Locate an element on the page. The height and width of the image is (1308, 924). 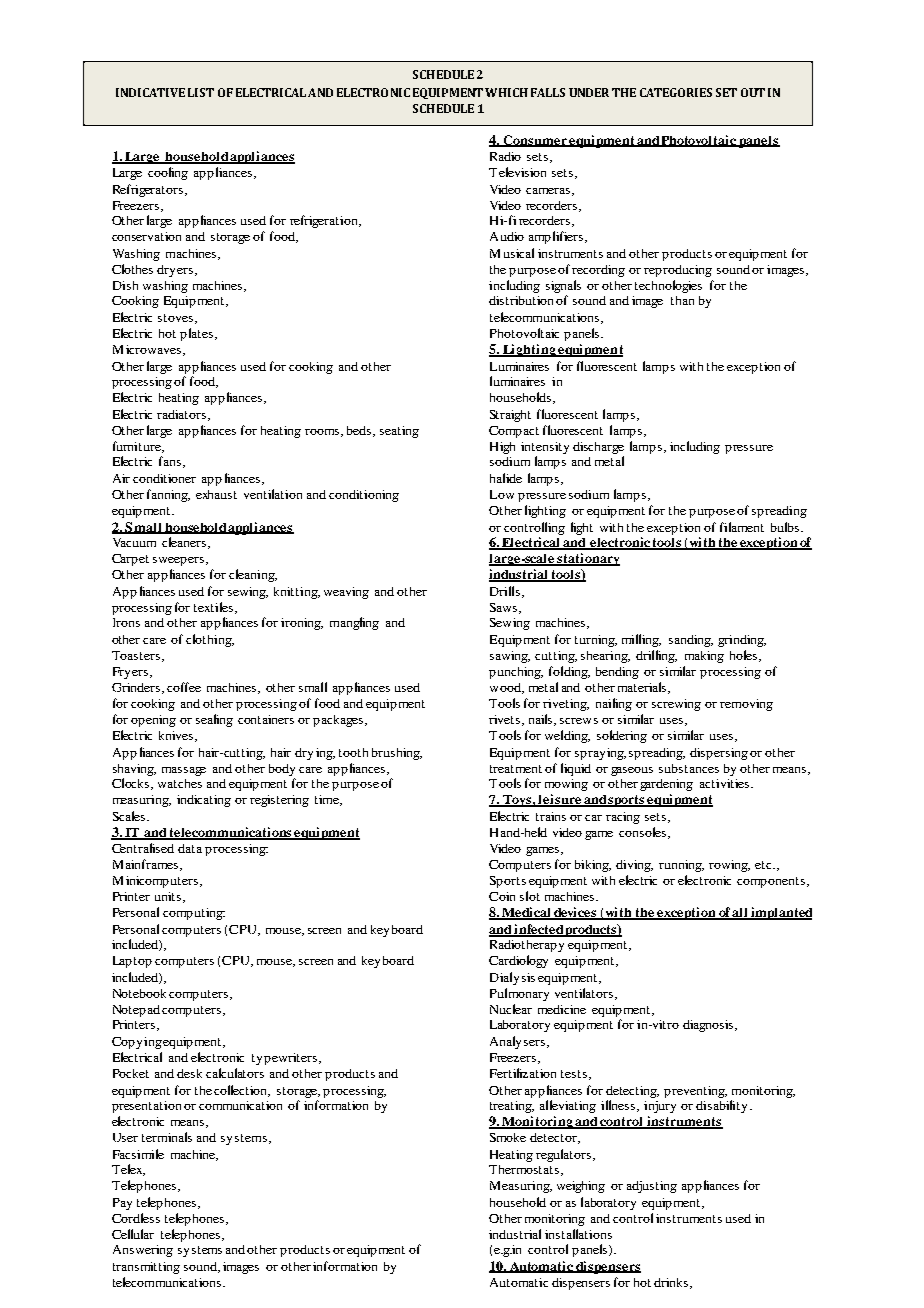
Coin is located at coordinates (502, 896).
